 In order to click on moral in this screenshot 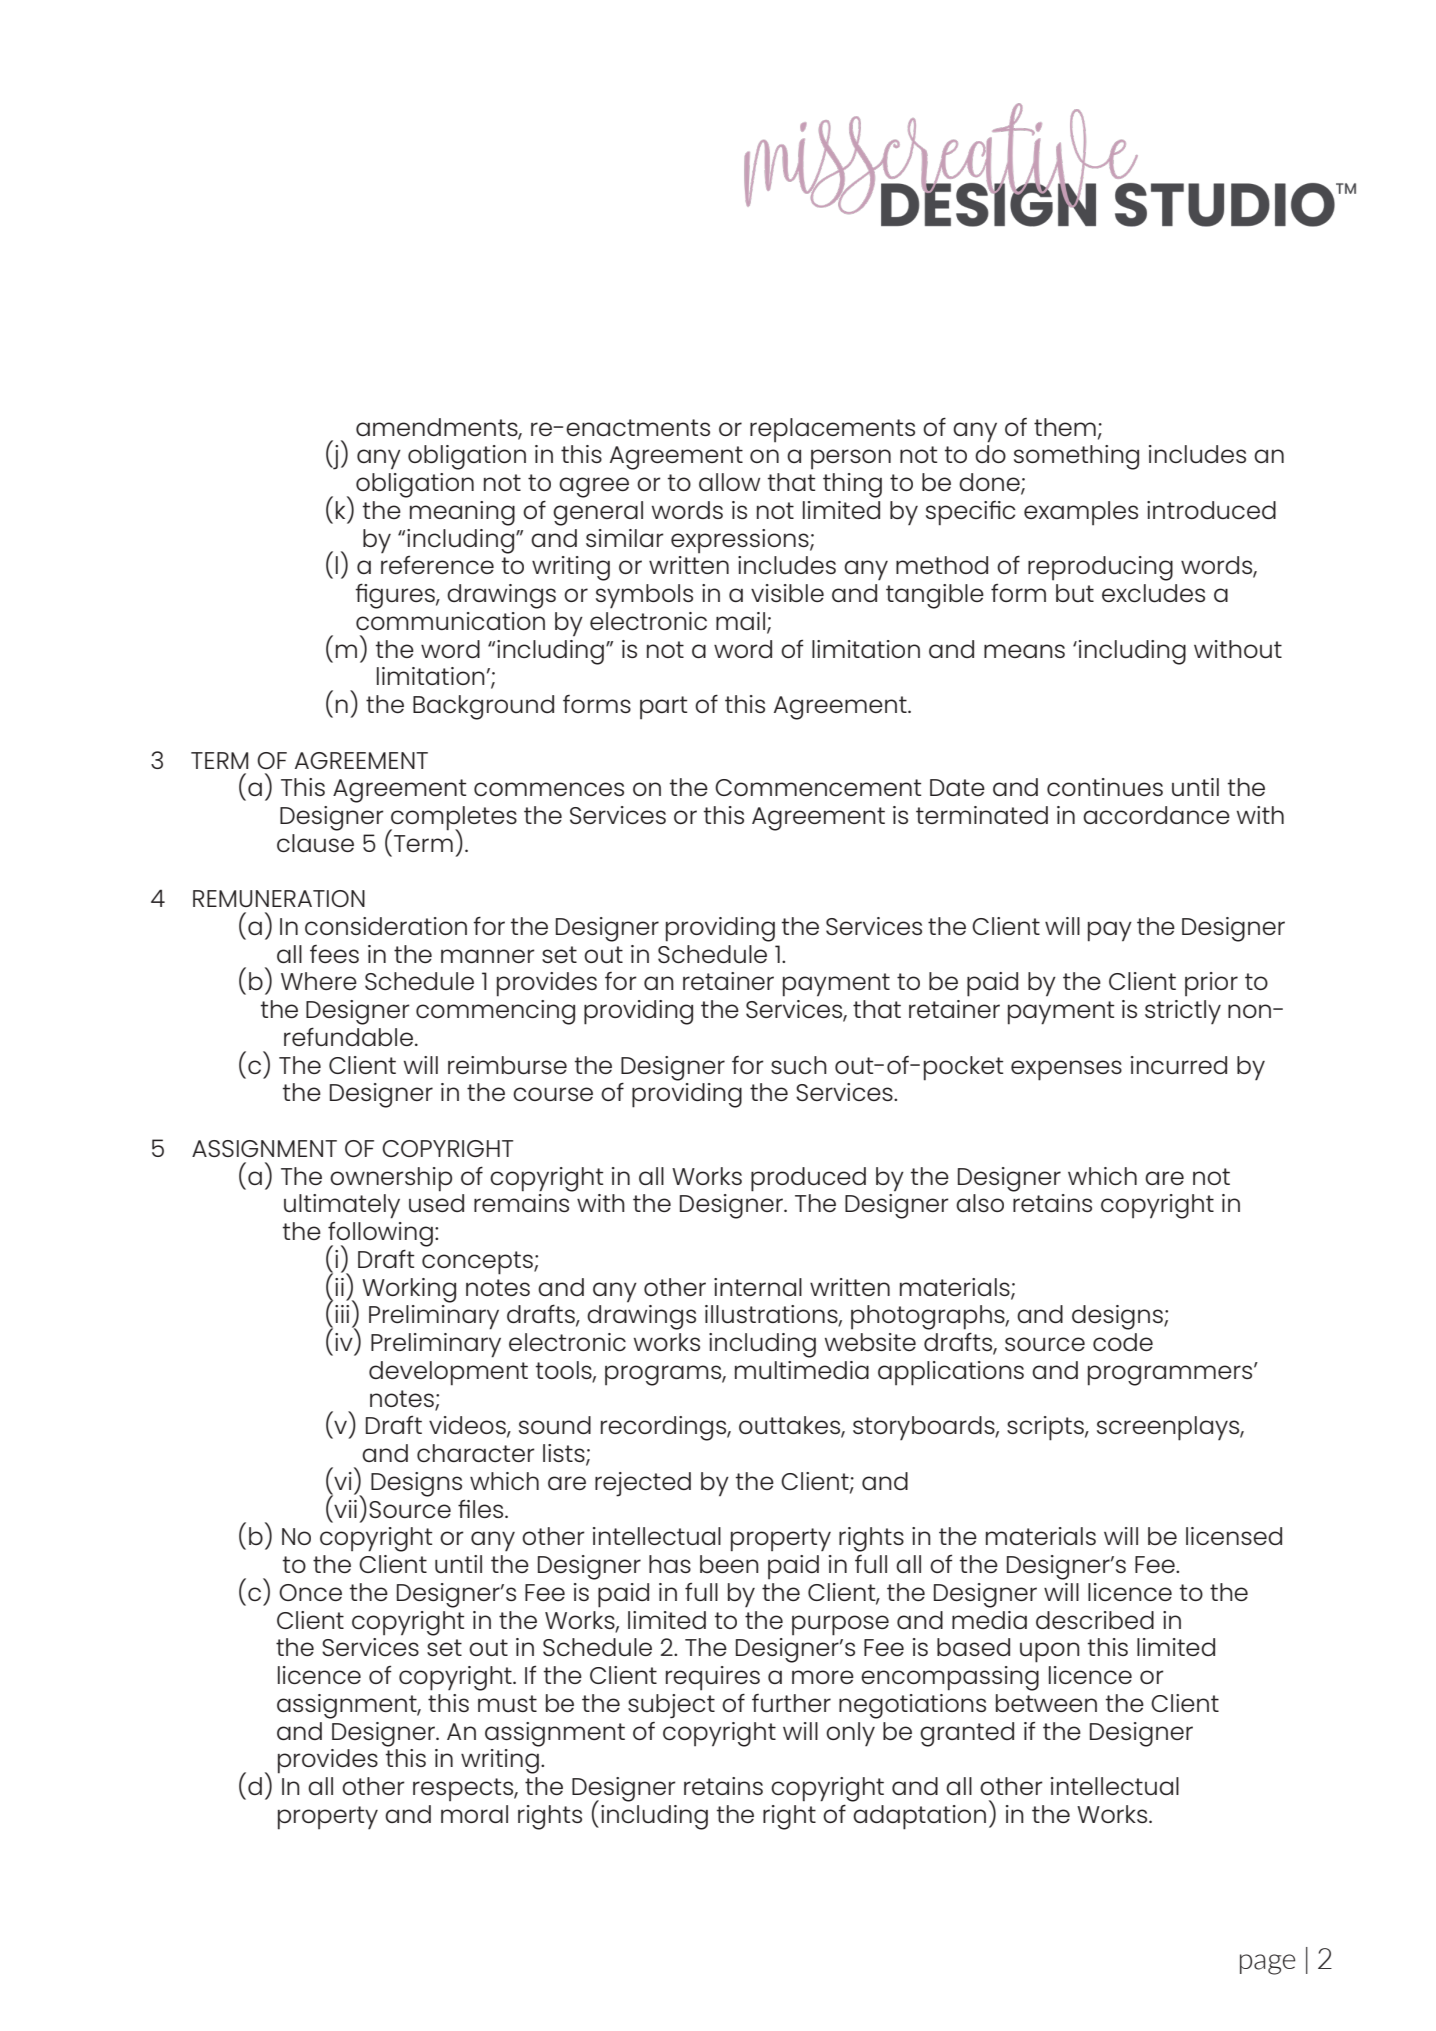, I will do `click(474, 1814)`.
